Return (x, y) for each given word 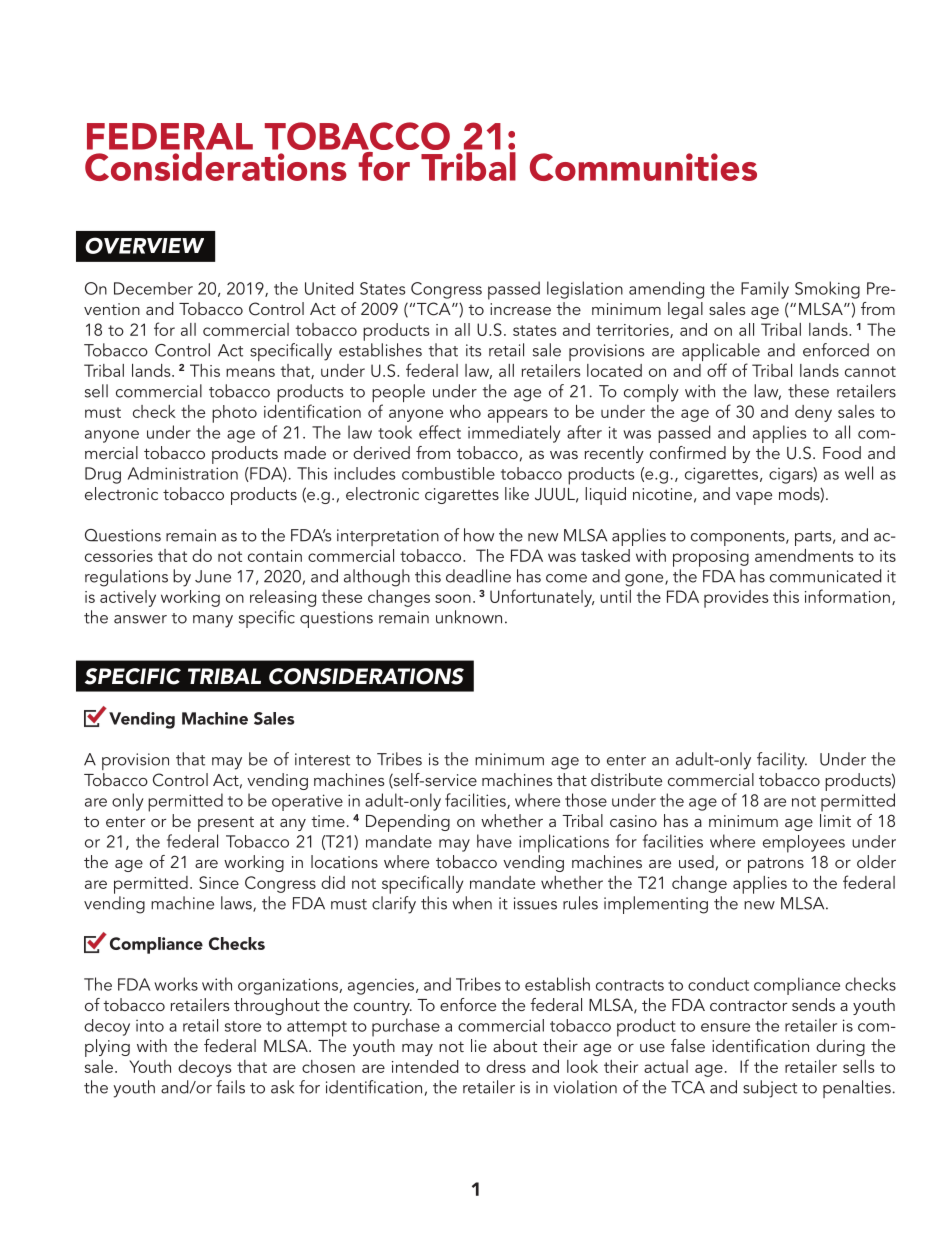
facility (782, 761)
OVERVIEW (144, 245)
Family (765, 290)
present (226, 824)
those (586, 800)
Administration (183, 473)
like (517, 493)
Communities (643, 167)
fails (230, 1087)
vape (754, 498)
